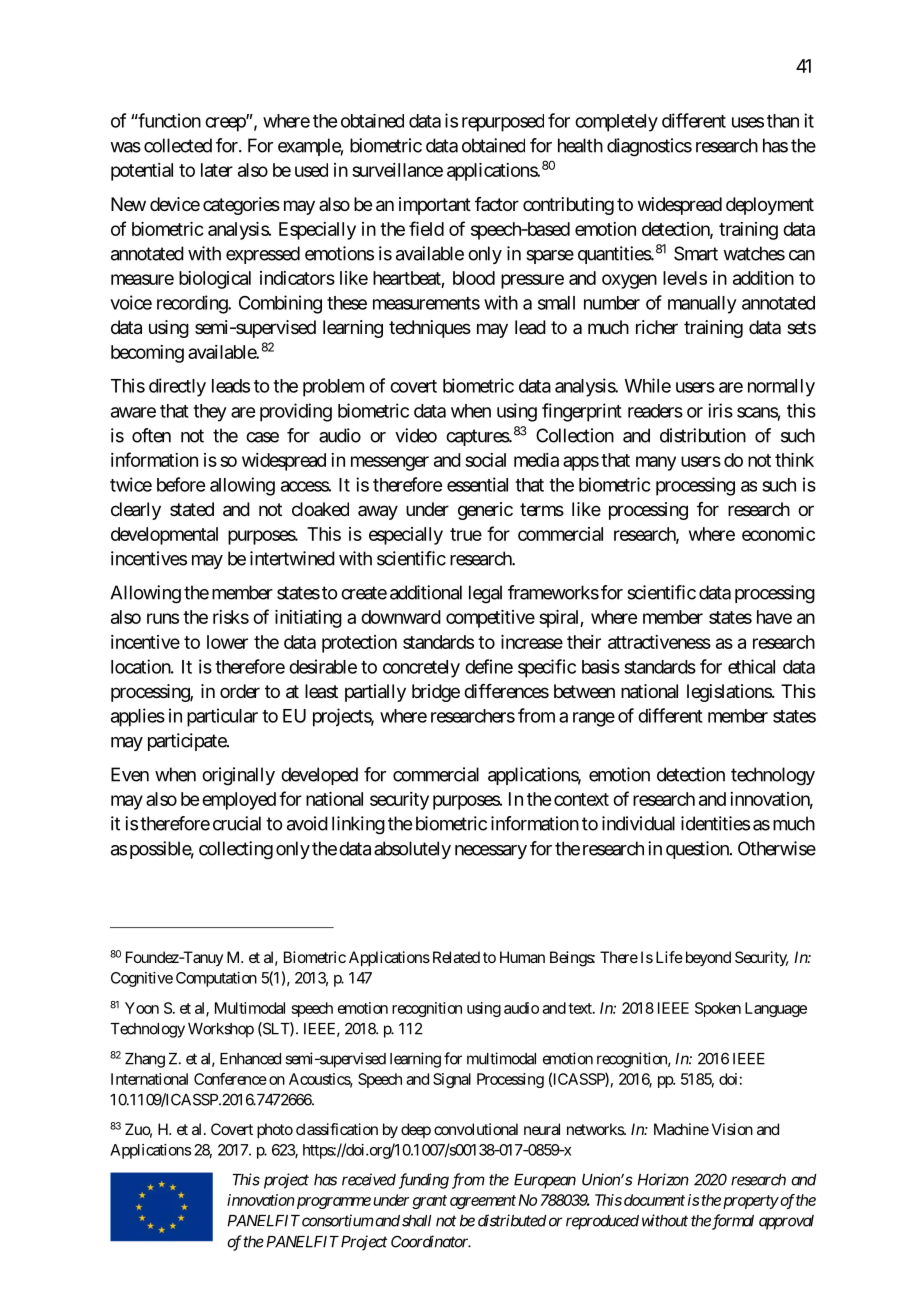  I want to click on economic, so click(778, 534).
